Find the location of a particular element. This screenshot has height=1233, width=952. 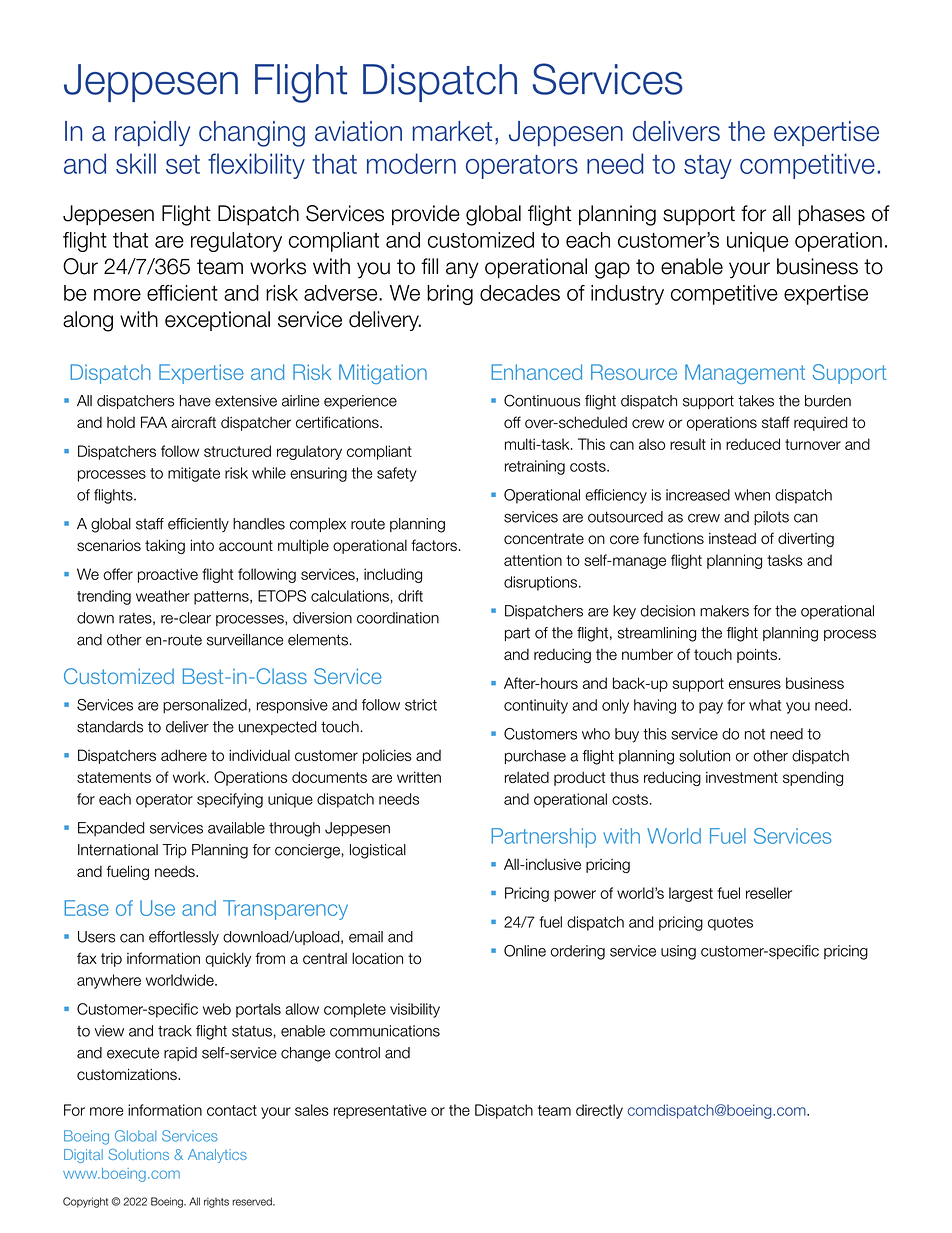

mitigate is located at coordinates (194, 474).
